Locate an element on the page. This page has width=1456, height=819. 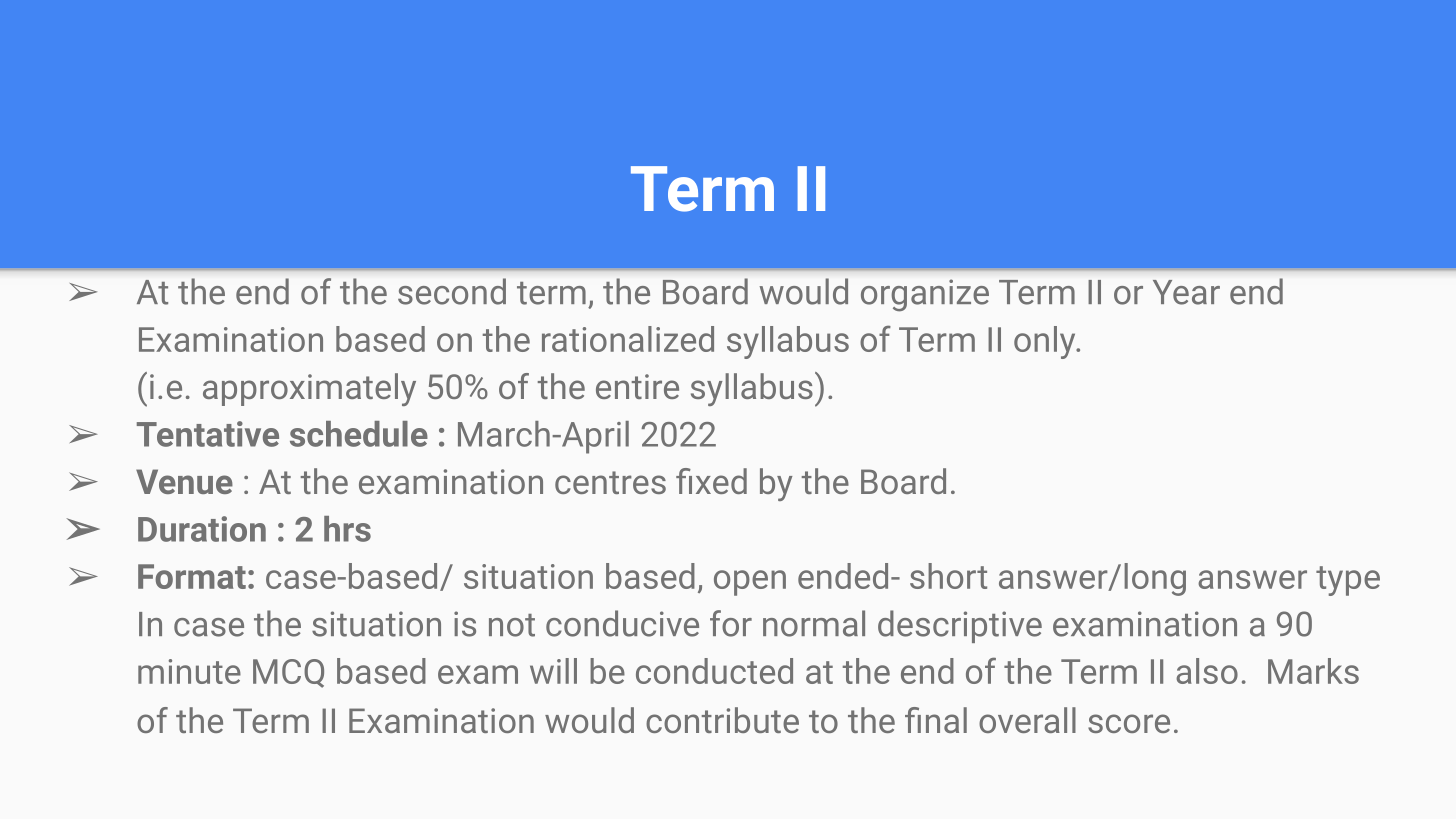
second is located at coordinates (452, 291).
